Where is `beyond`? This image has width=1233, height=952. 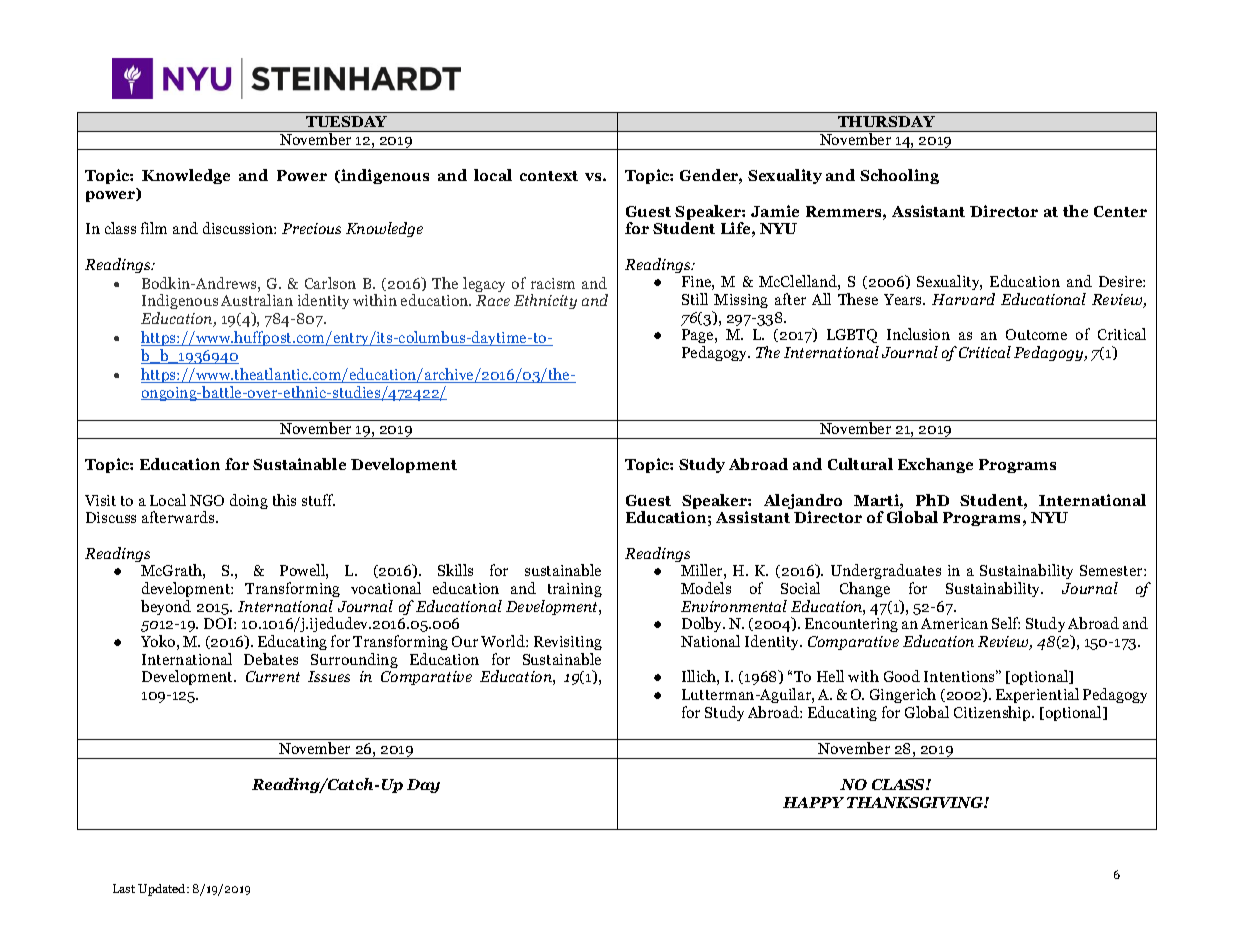 beyond is located at coordinates (166, 607).
